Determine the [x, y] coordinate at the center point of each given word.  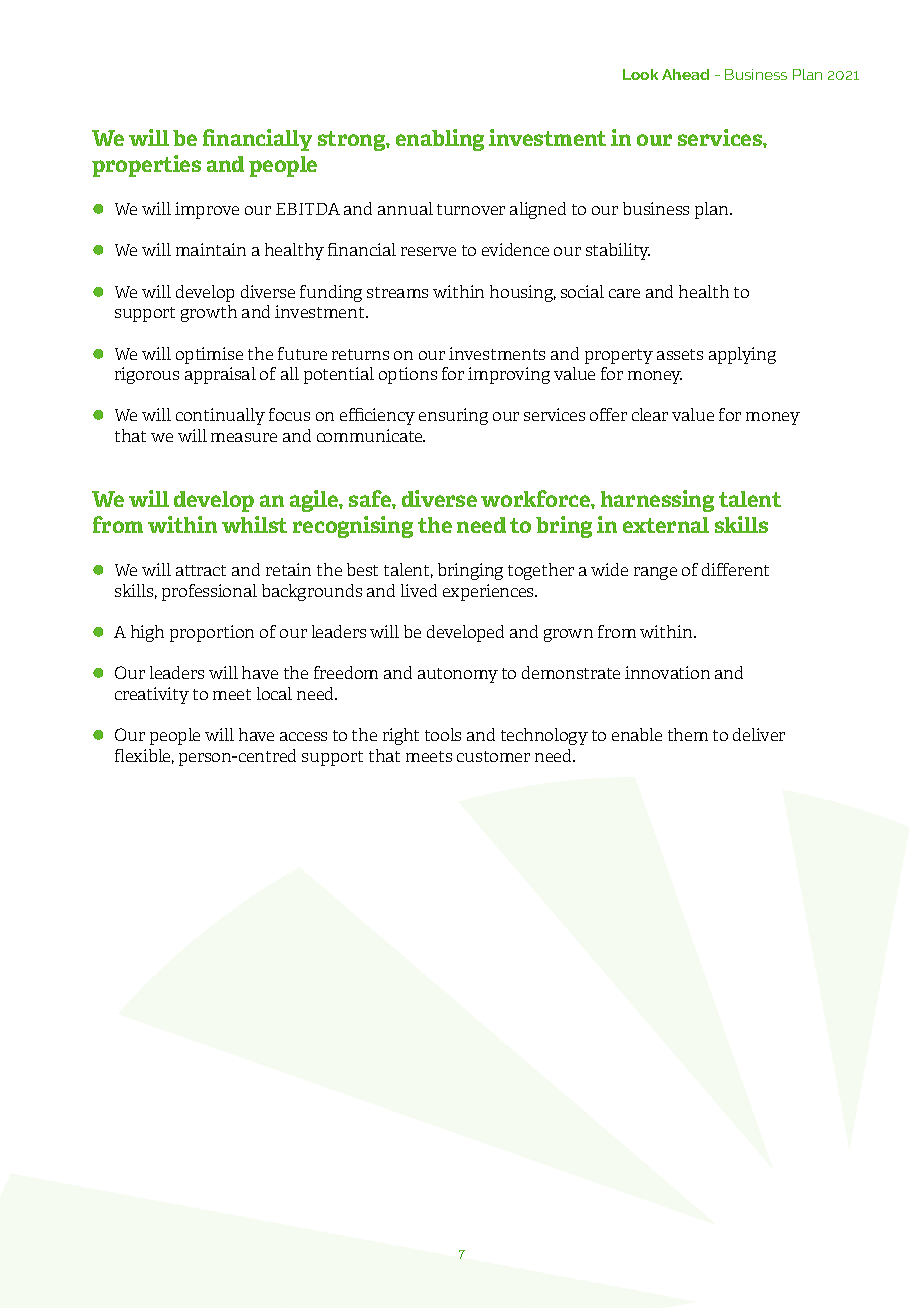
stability [618, 251]
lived [419, 590]
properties [146, 166]
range [655, 573]
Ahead [685, 74]
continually [220, 416]
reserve [428, 251]
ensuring [453, 416]
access [303, 736]
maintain [211, 249]
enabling [440, 140]
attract [201, 570]
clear [650, 414]
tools [443, 734]
